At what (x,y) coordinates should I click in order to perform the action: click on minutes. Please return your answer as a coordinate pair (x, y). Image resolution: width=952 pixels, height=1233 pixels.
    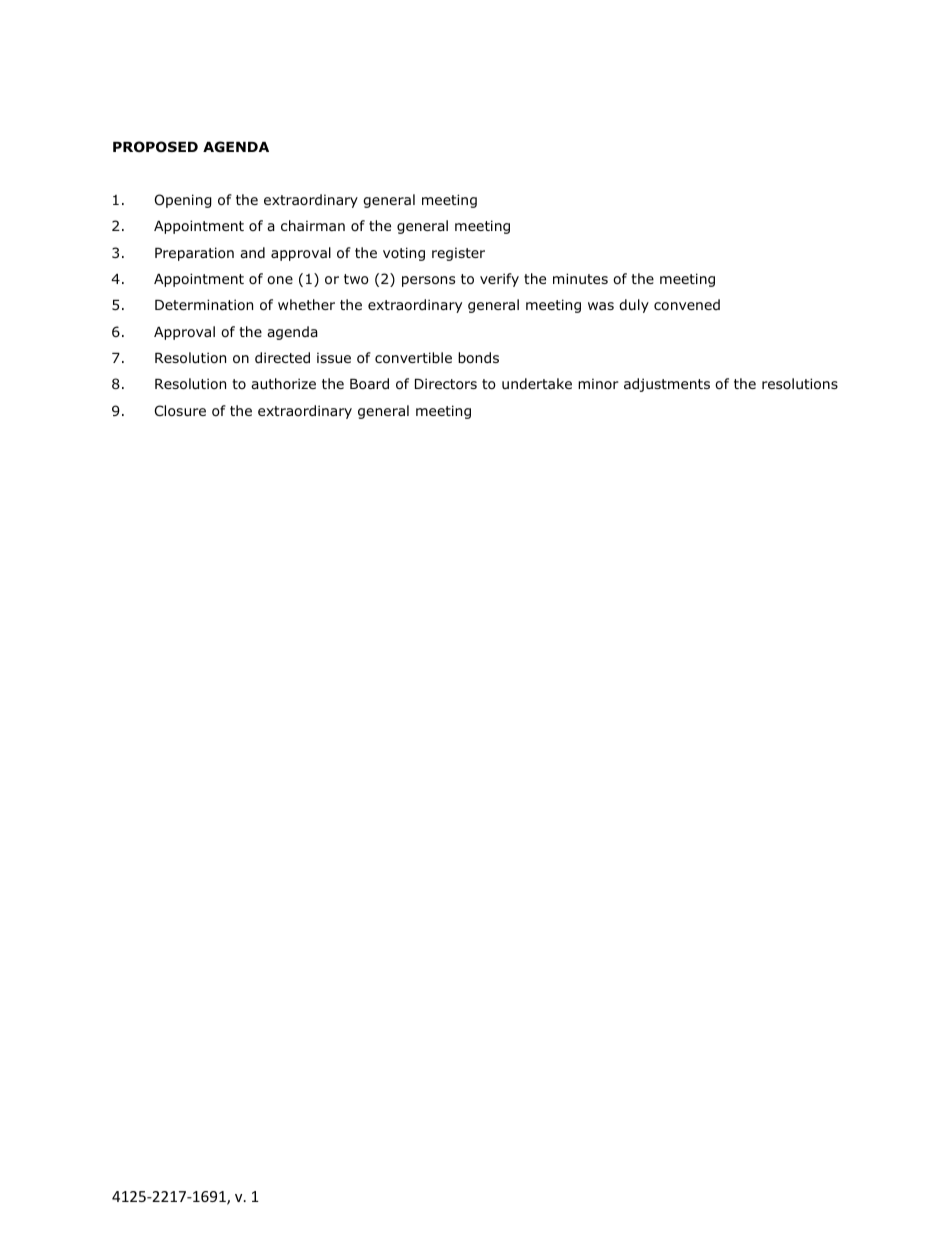
    Looking at the image, I should click on (580, 278).
